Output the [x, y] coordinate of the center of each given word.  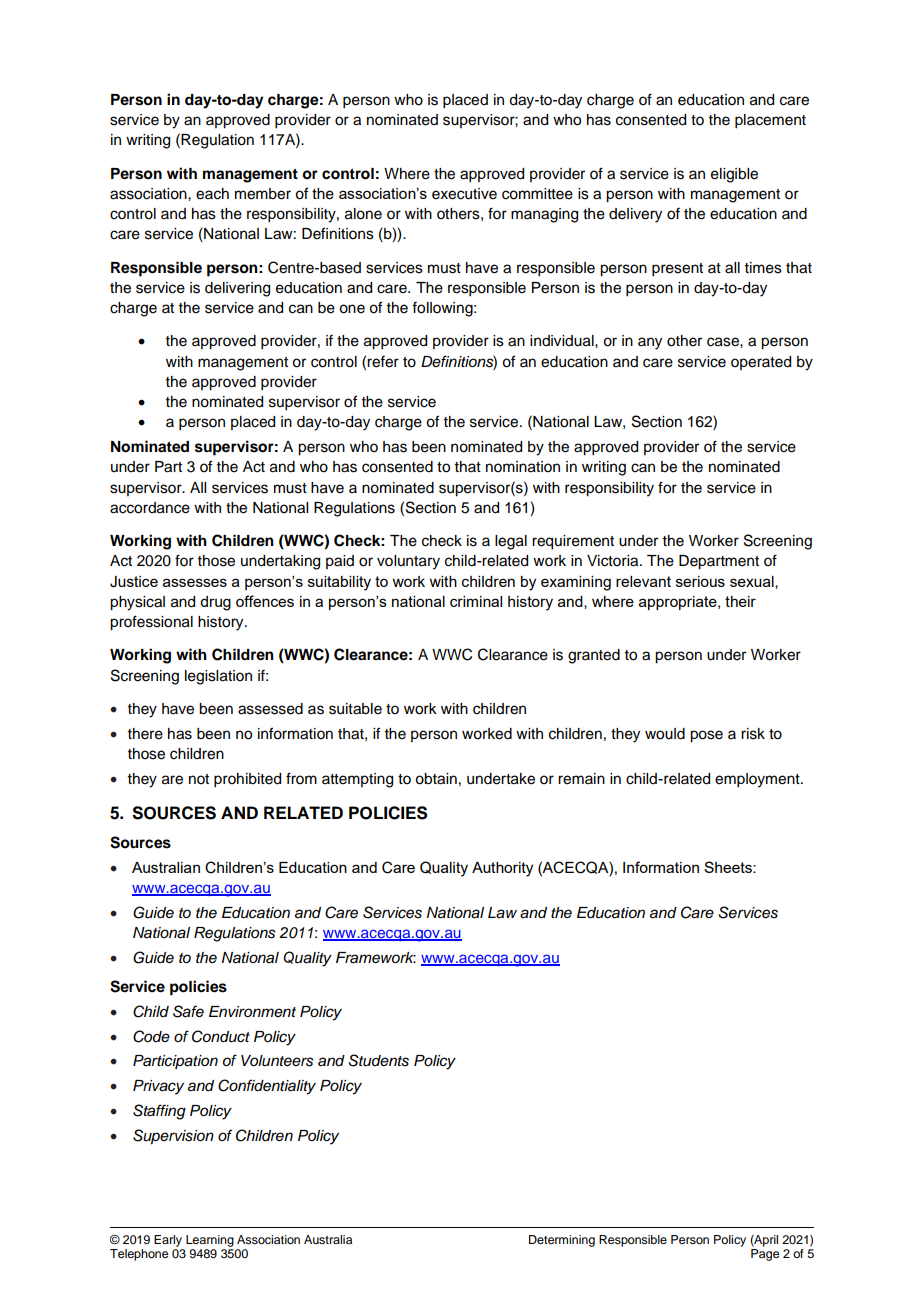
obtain [436, 779]
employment [758, 780]
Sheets [729, 867]
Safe [188, 1011]
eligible [734, 175]
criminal [476, 601]
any [650, 343]
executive [464, 194]
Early [168, 1241]
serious [700, 581]
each [212, 194]
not [199, 779]
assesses [195, 582]
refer [383, 361]
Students [378, 1060]
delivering [237, 289]
